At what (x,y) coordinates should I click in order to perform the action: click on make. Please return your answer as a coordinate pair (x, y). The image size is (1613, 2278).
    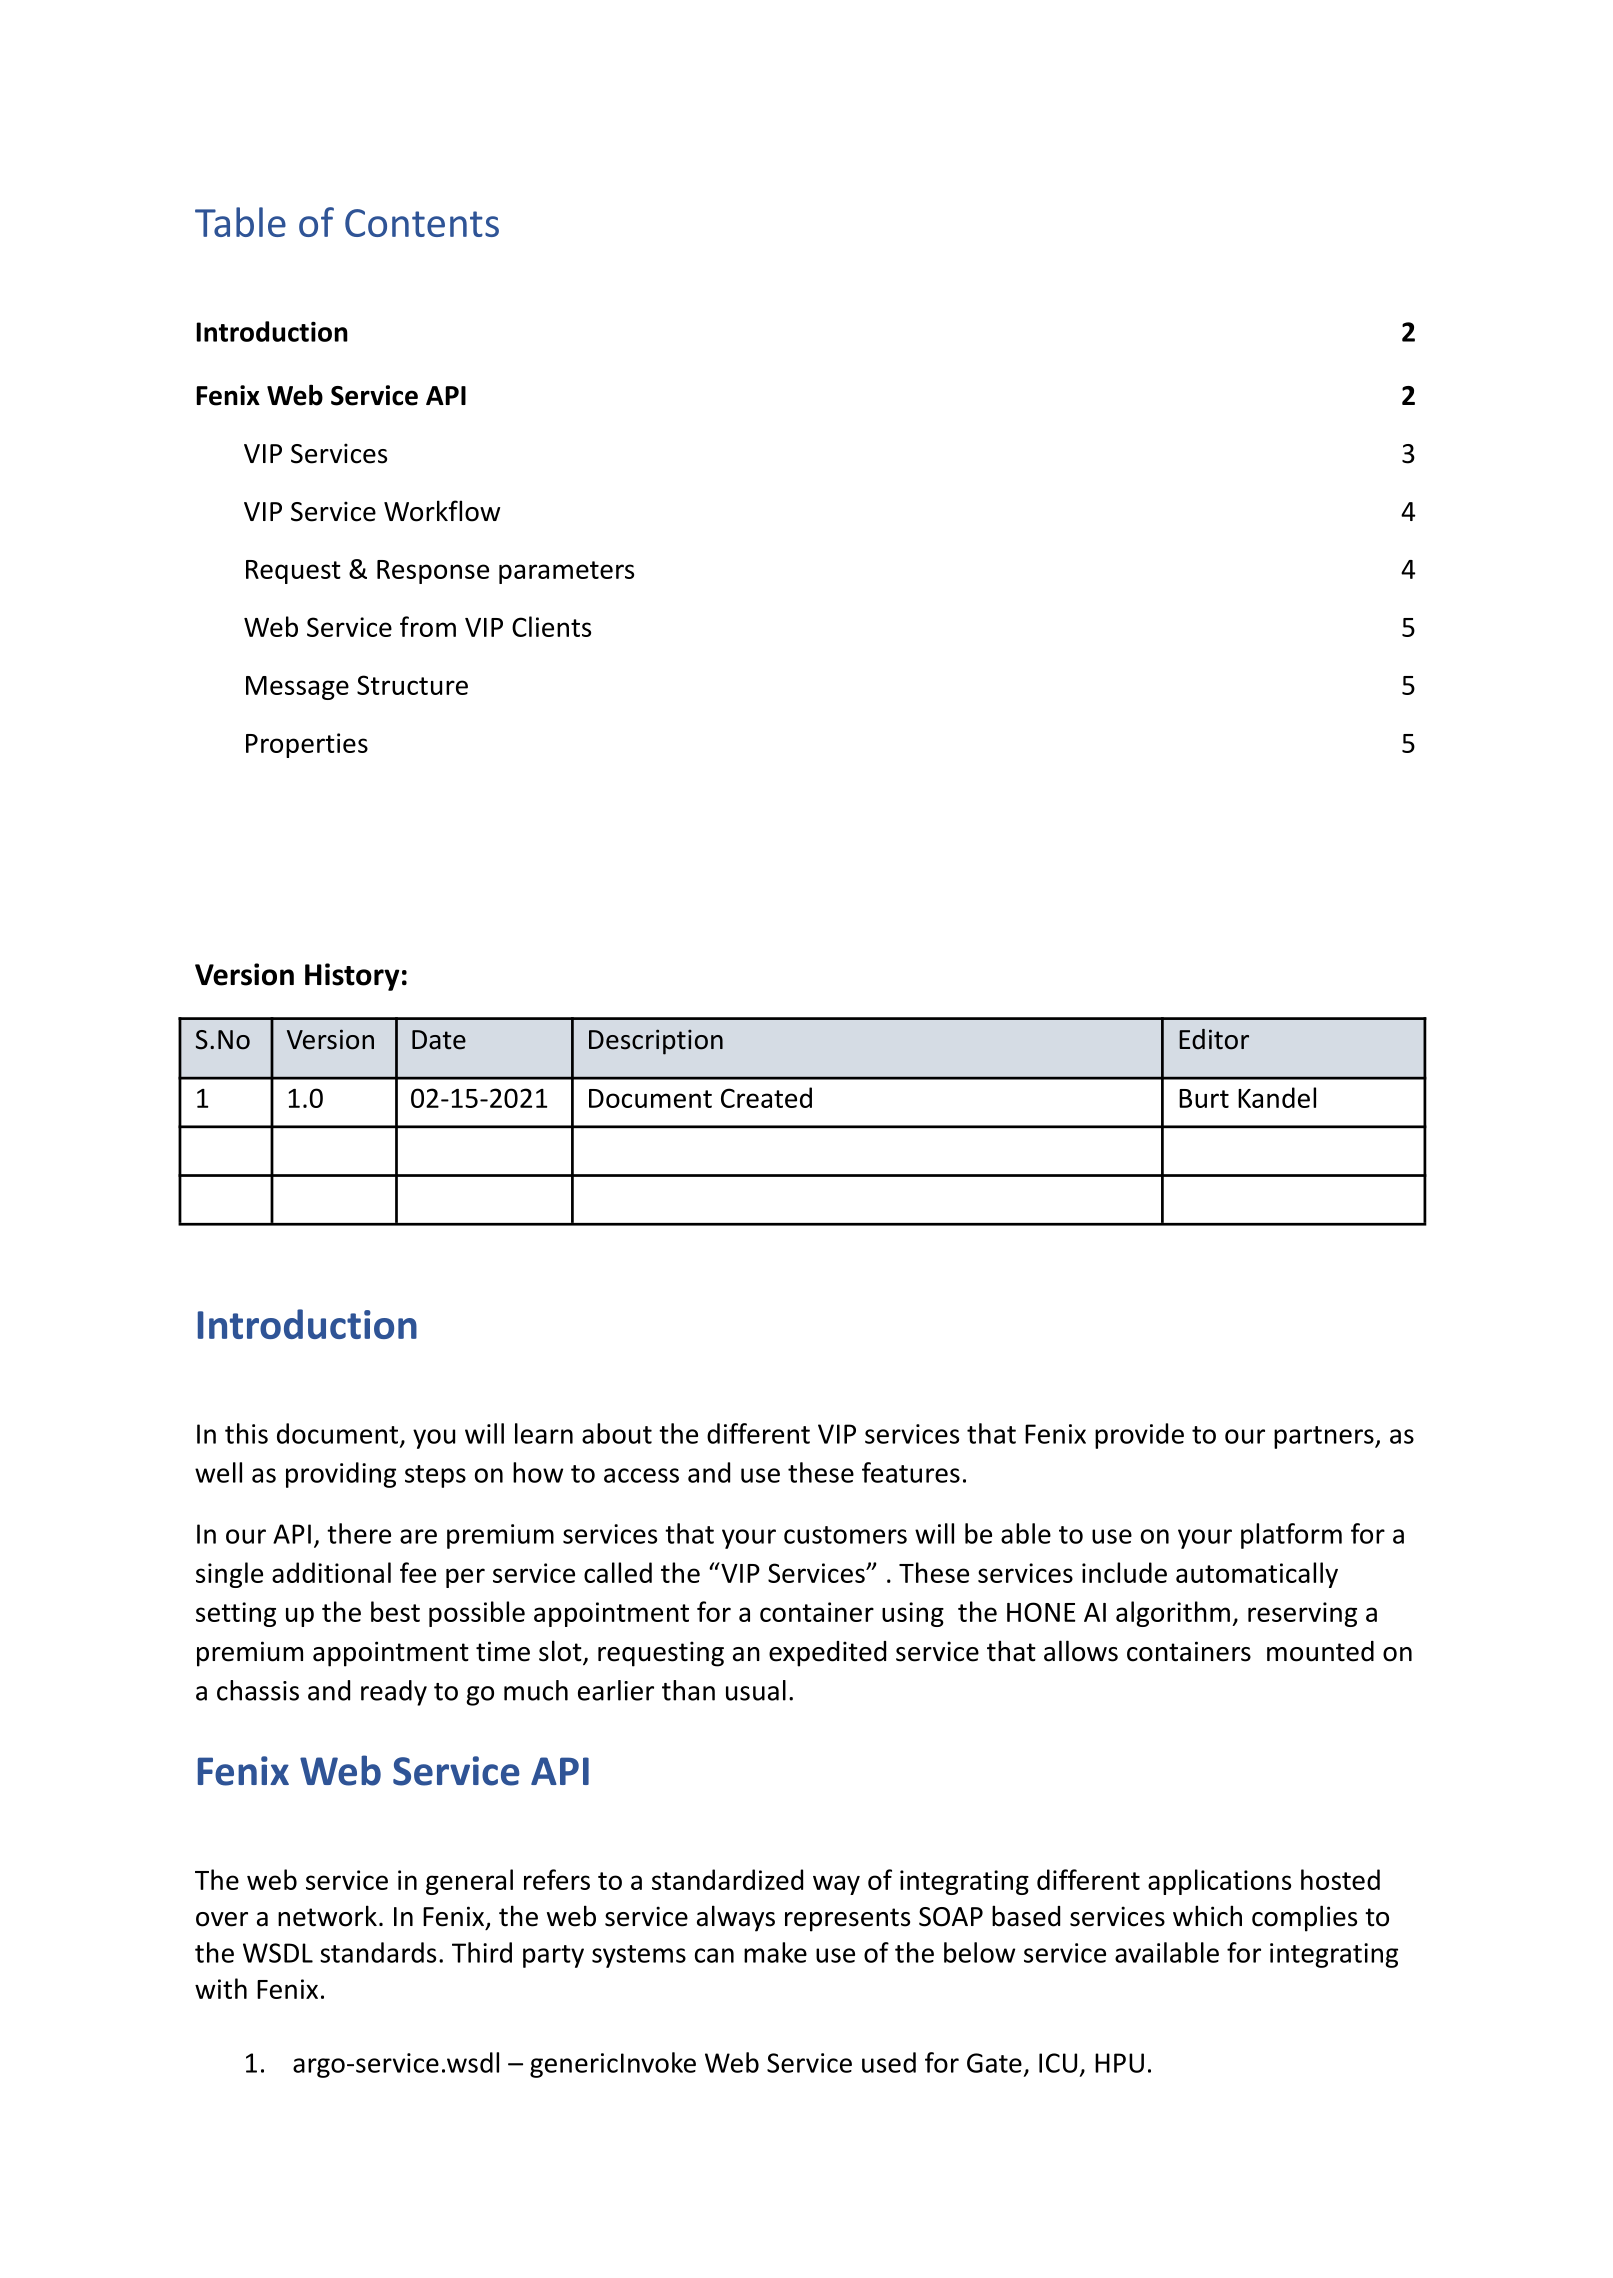
    Looking at the image, I should click on (775, 1952).
